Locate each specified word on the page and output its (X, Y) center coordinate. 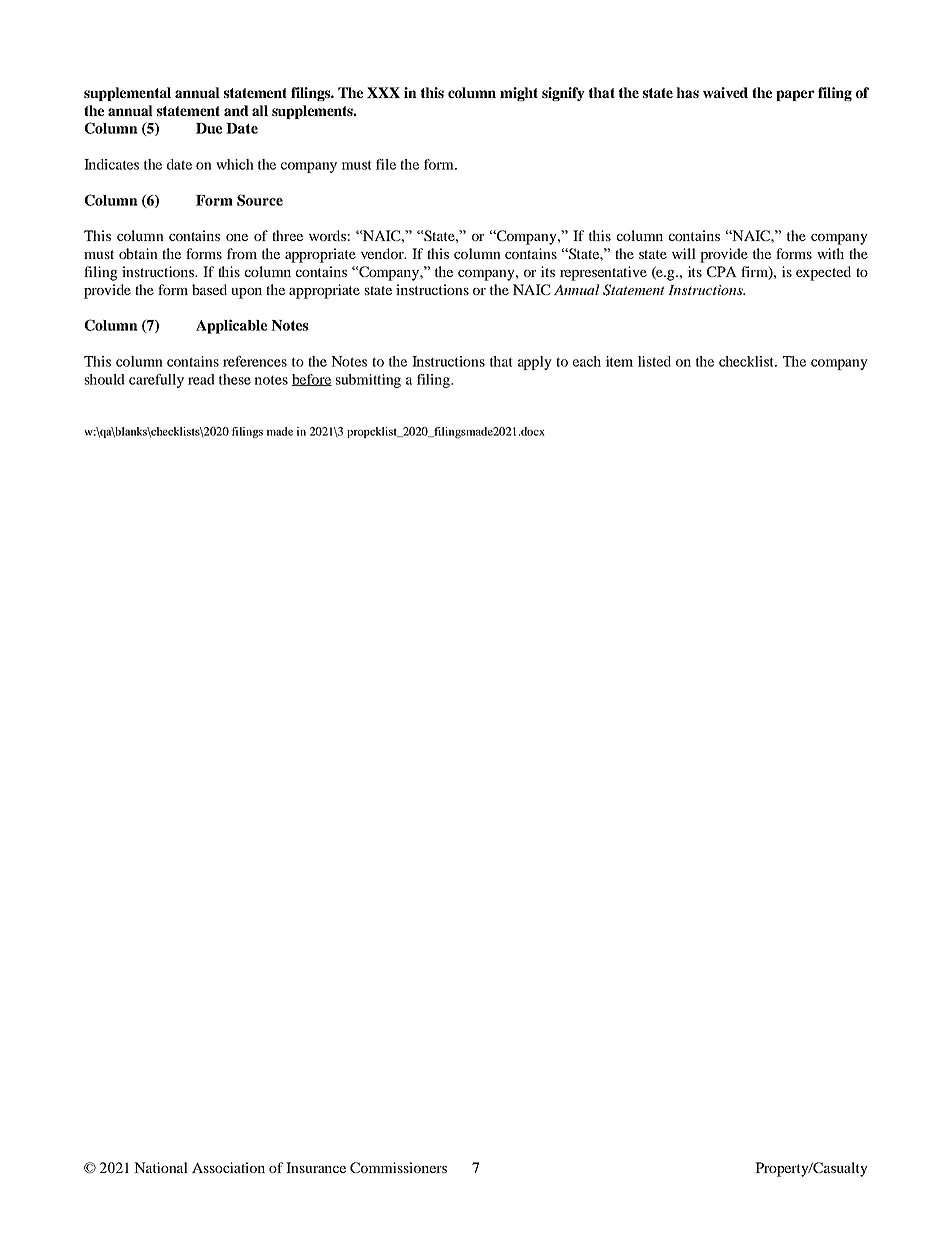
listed (654, 361)
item (619, 361)
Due (209, 128)
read (201, 379)
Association (228, 1167)
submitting (368, 381)
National (161, 1167)
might (519, 94)
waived (725, 92)
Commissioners (398, 1167)
